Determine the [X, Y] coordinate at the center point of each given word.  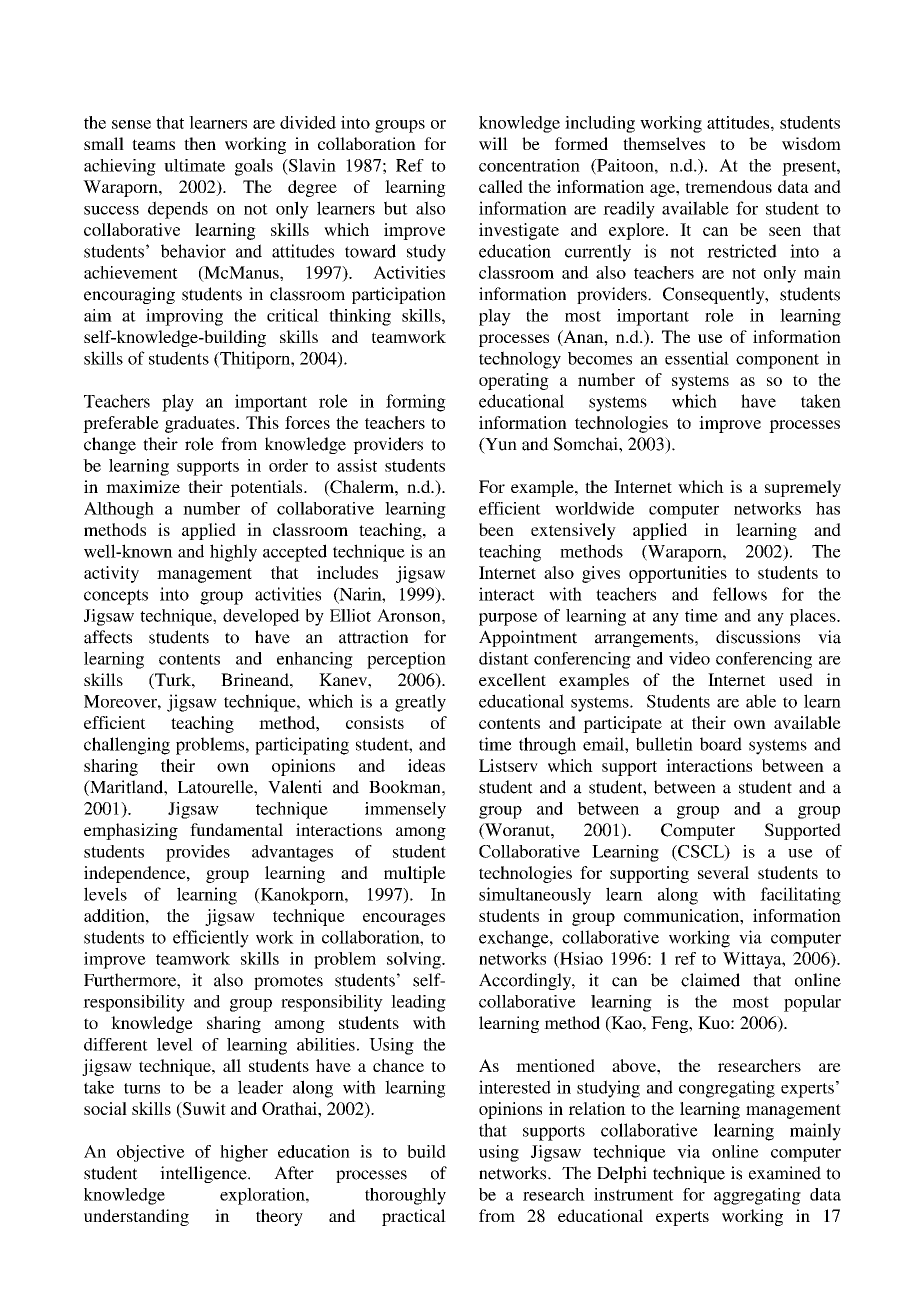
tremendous [728, 186]
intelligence [204, 1174]
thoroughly [405, 1196]
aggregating [757, 1196]
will [493, 143]
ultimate [194, 165]
